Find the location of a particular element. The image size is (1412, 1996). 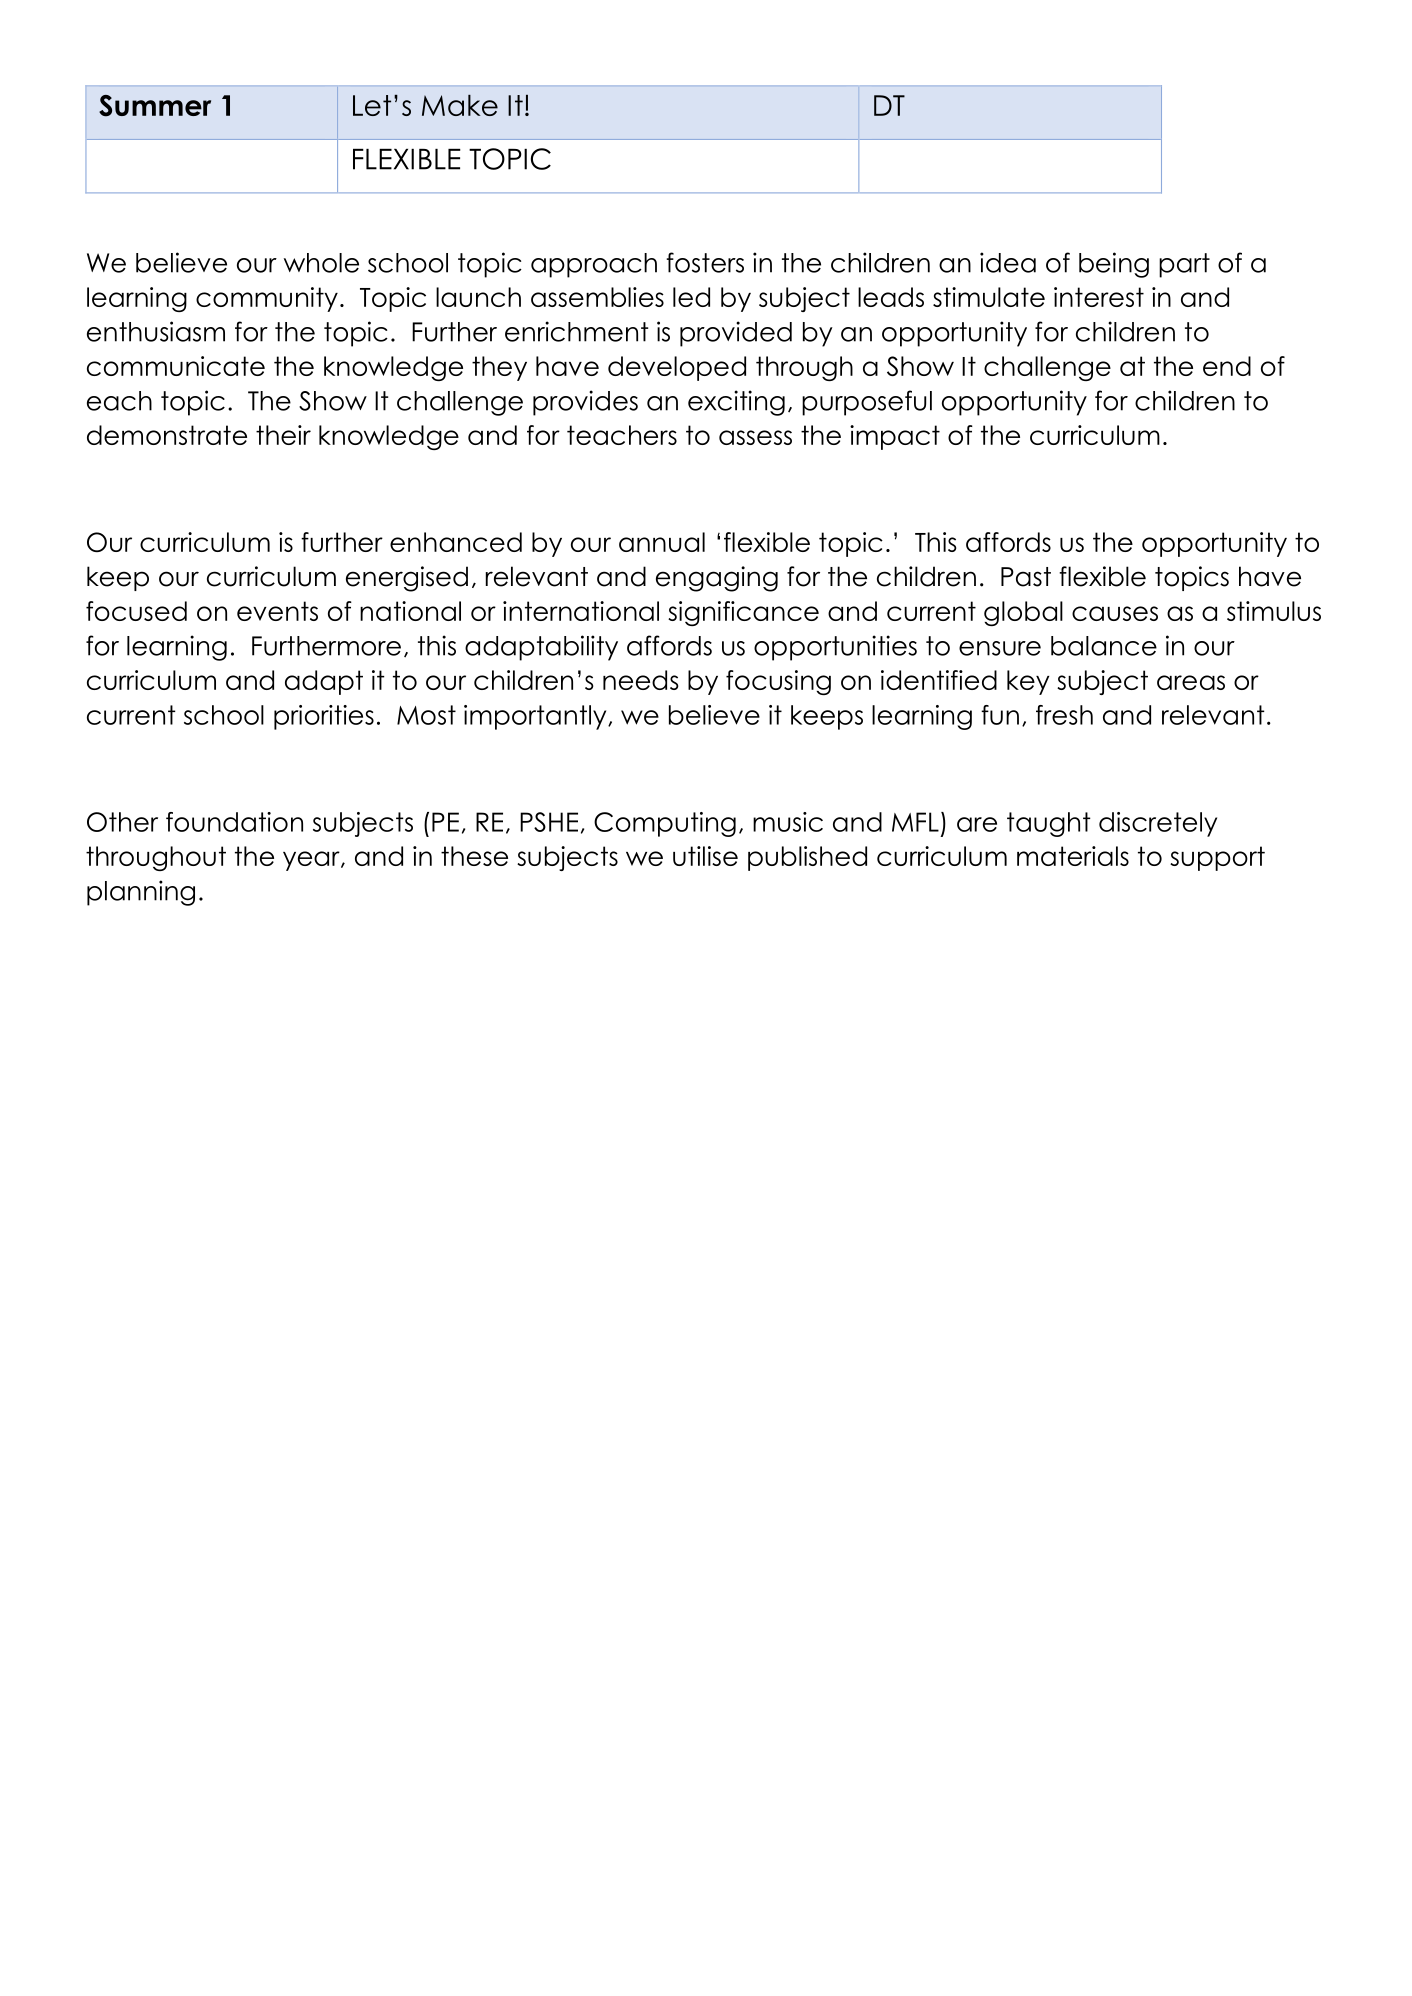

materials is located at coordinates (1073, 856).
